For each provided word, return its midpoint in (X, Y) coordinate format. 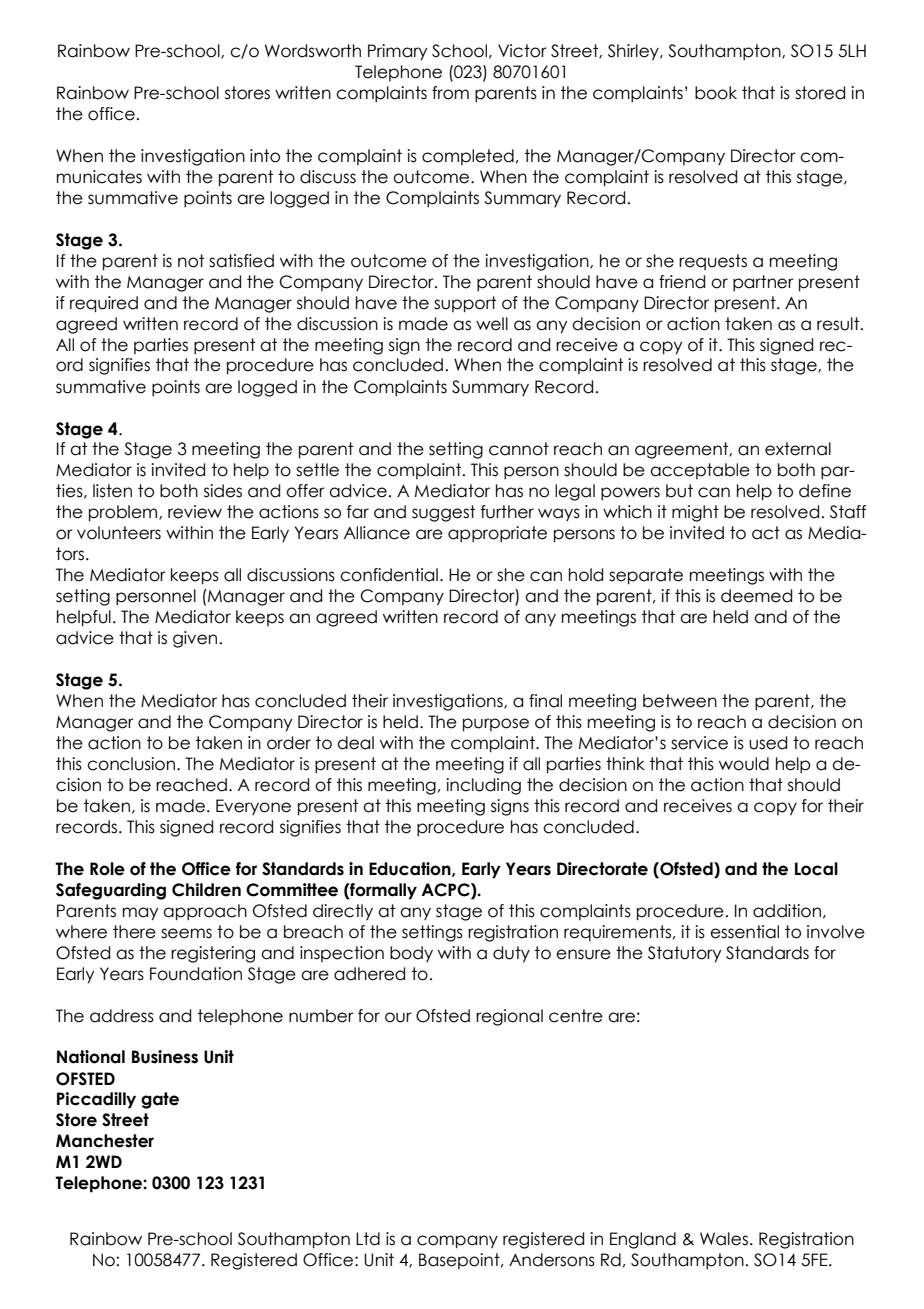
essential (744, 932)
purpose (496, 725)
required (104, 304)
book (716, 93)
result (839, 324)
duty (511, 954)
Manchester (105, 1141)
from (450, 93)
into (265, 156)
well (492, 324)
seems (186, 933)
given (195, 639)
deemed (756, 596)
